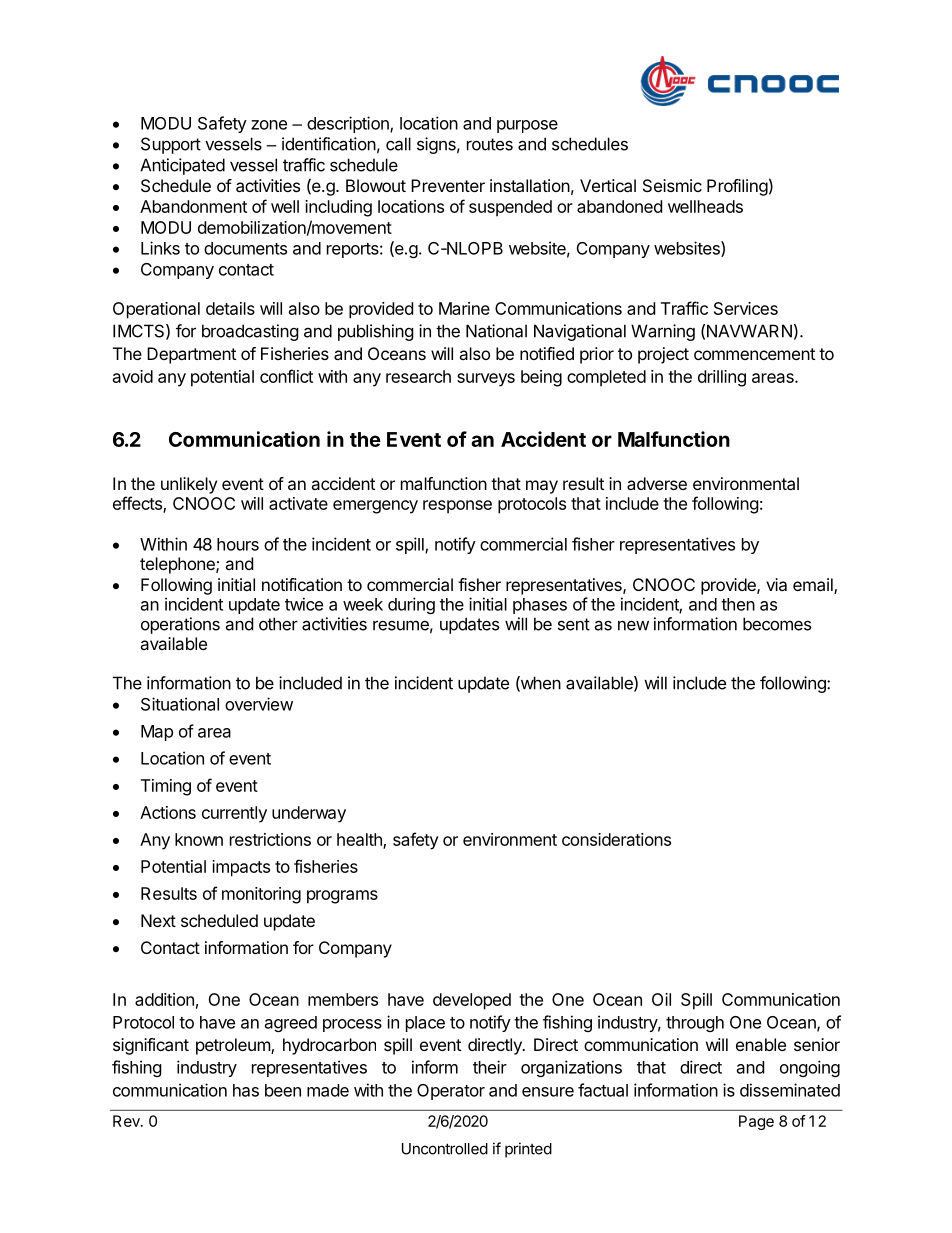 The width and height of the page is (952, 1233). Describe the element at coordinates (737, 187) in the page. I see `Profiling` at that location.
